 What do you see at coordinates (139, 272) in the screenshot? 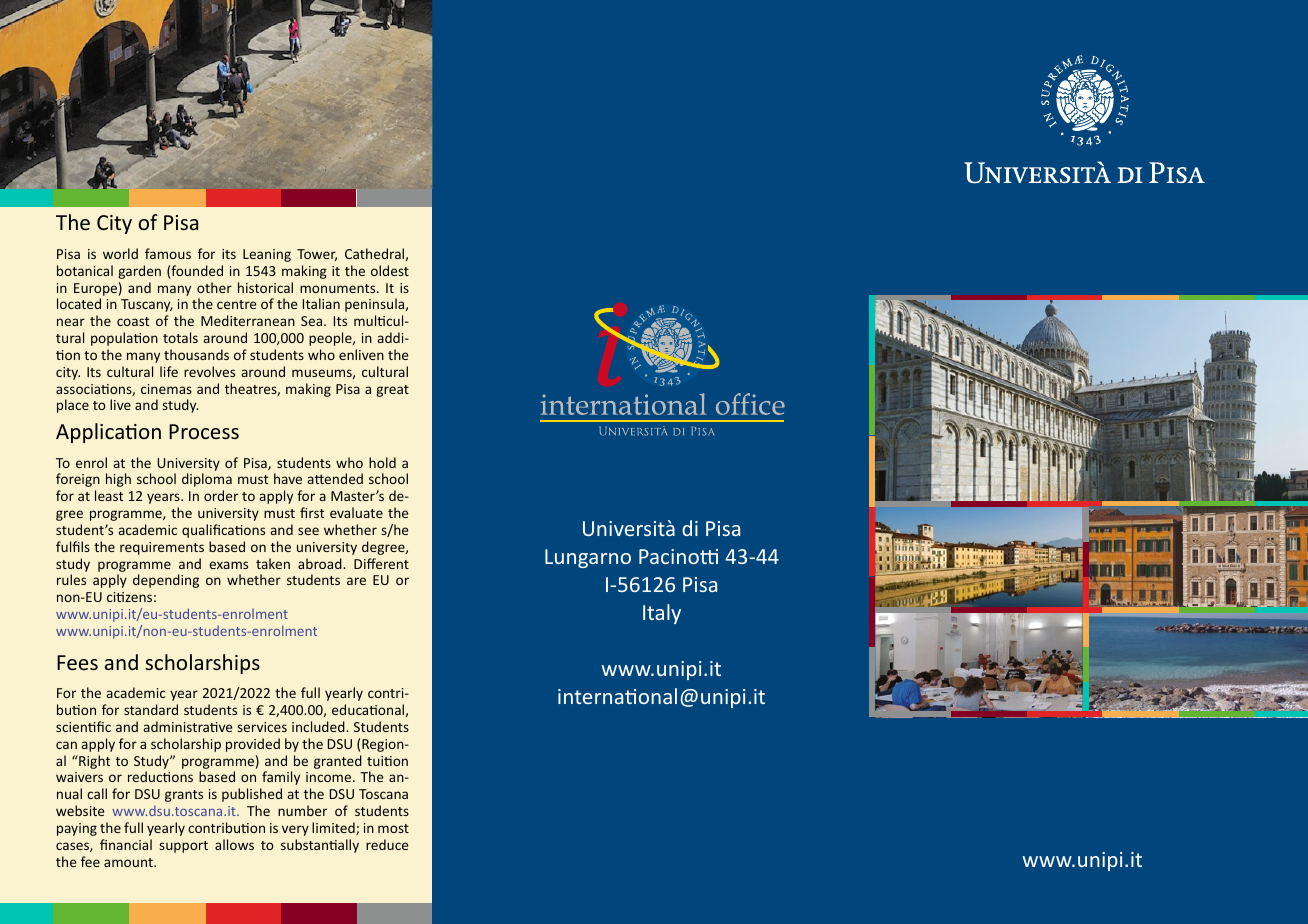
I see `garden` at bounding box center [139, 272].
